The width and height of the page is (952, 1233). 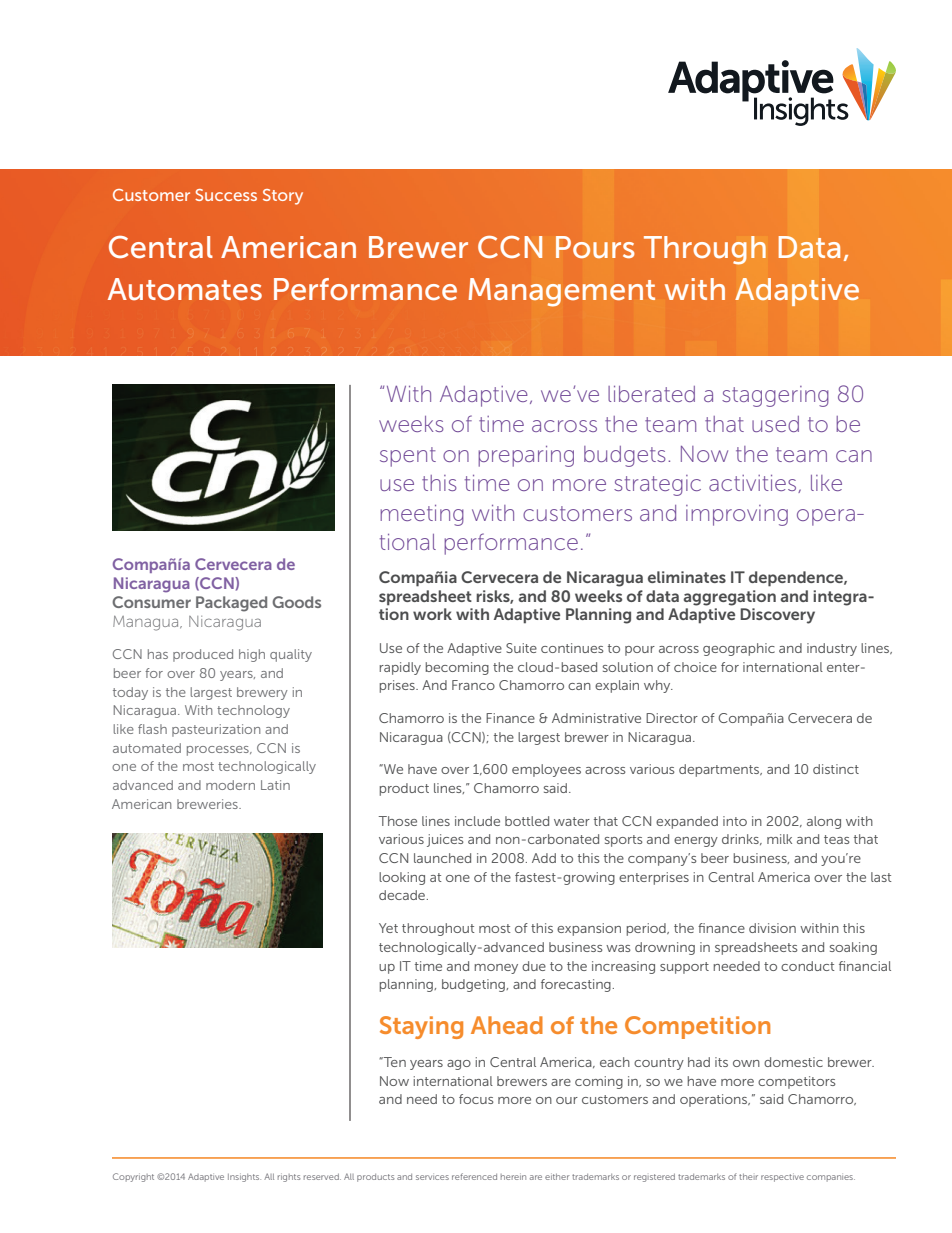 What do you see at coordinates (422, 515) in the page?
I see `meeting` at bounding box center [422, 515].
